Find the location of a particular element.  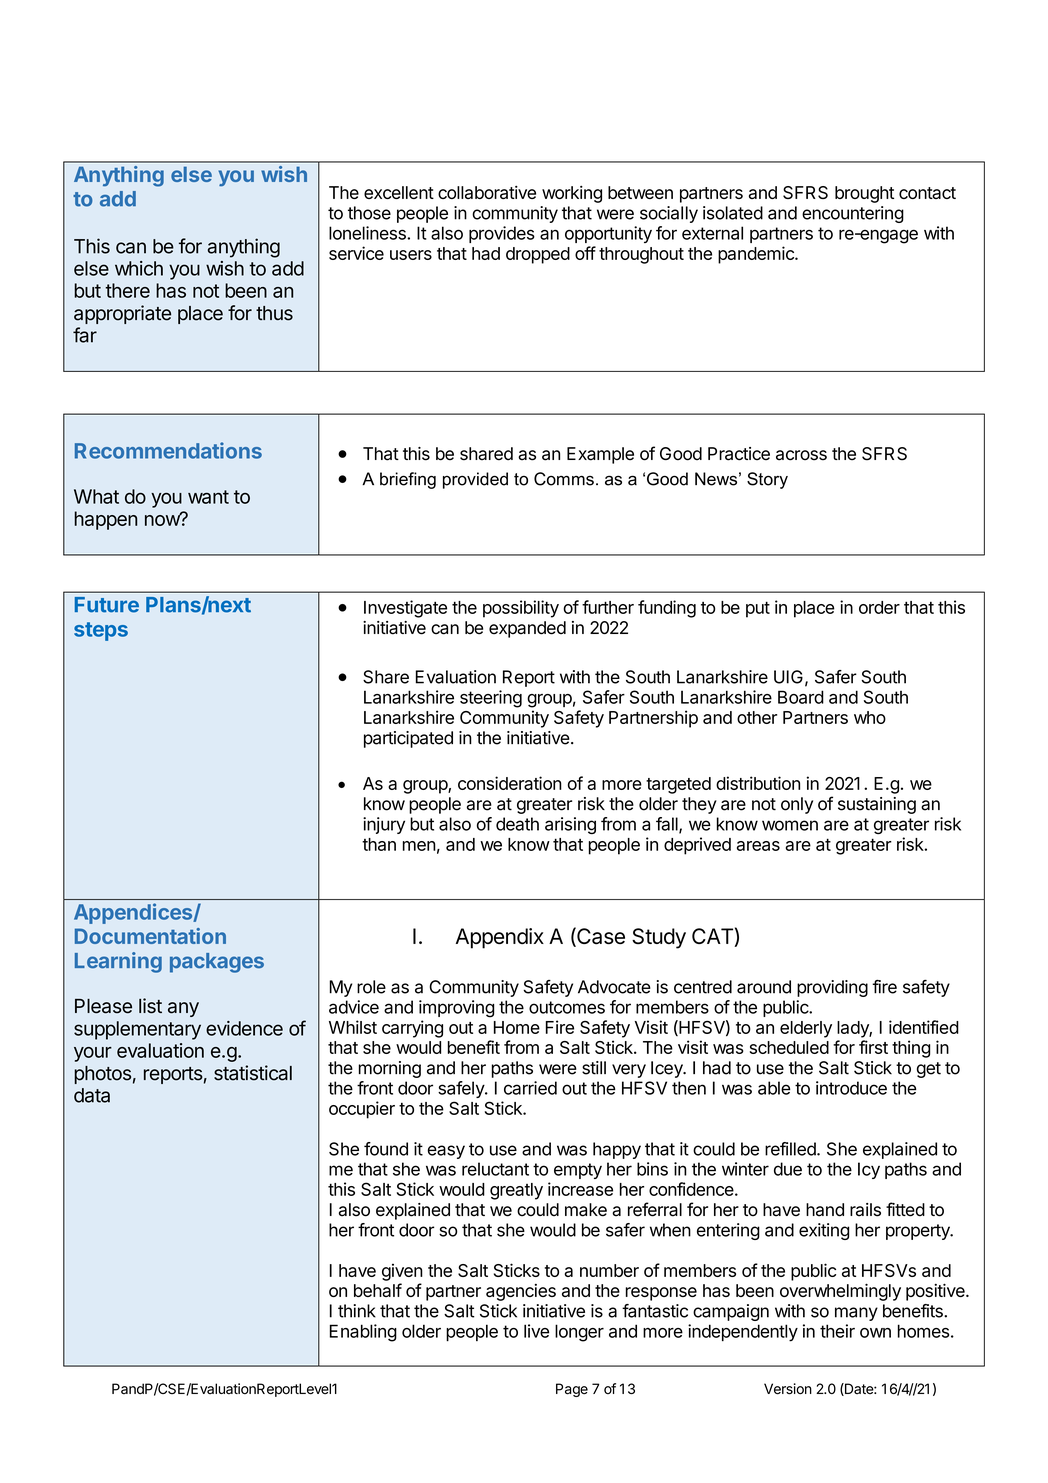

only is located at coordinates (797, 805).
